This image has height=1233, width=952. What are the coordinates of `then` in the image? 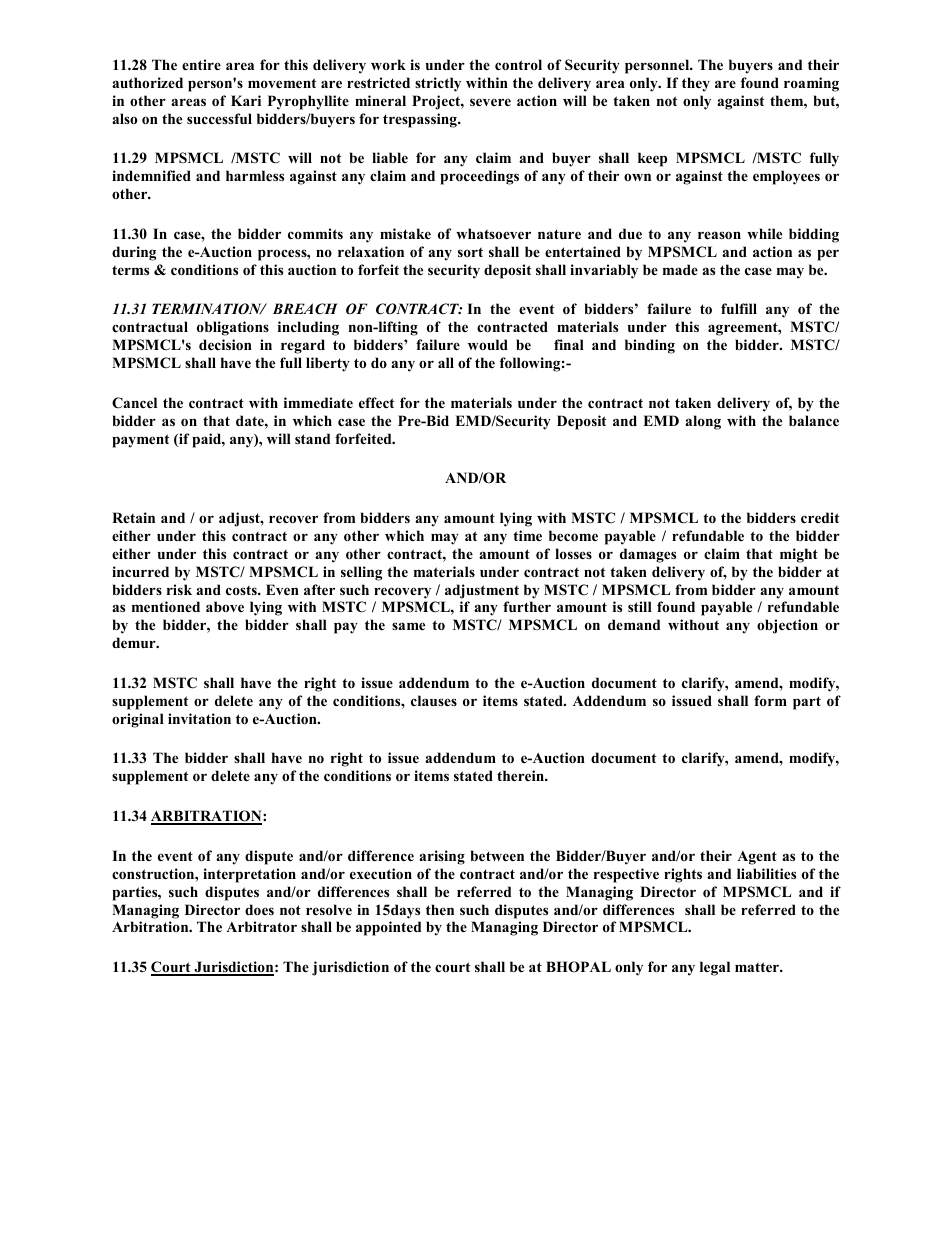 It's located at (440, 909).
